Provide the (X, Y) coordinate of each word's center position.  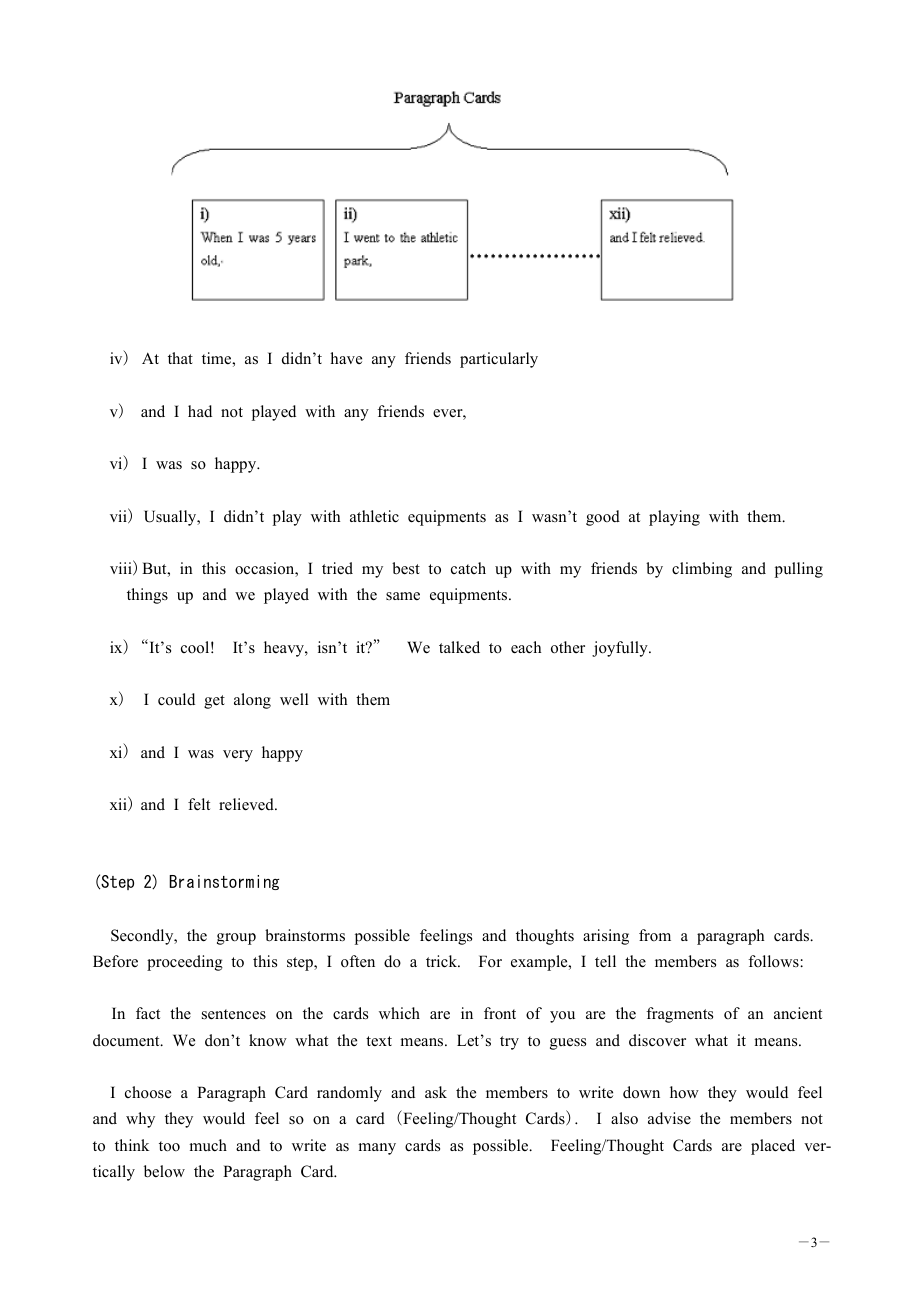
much (208, 1145)
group (236, 939)
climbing (702, 570)
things (147, 596)
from (655, 935)
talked (459, 647)
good (603, 518)
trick (443, 961)
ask (436, 1092)
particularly (499, 360)
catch (468, 568)
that (180, 358)
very (238, 756)
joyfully (621, 649)
